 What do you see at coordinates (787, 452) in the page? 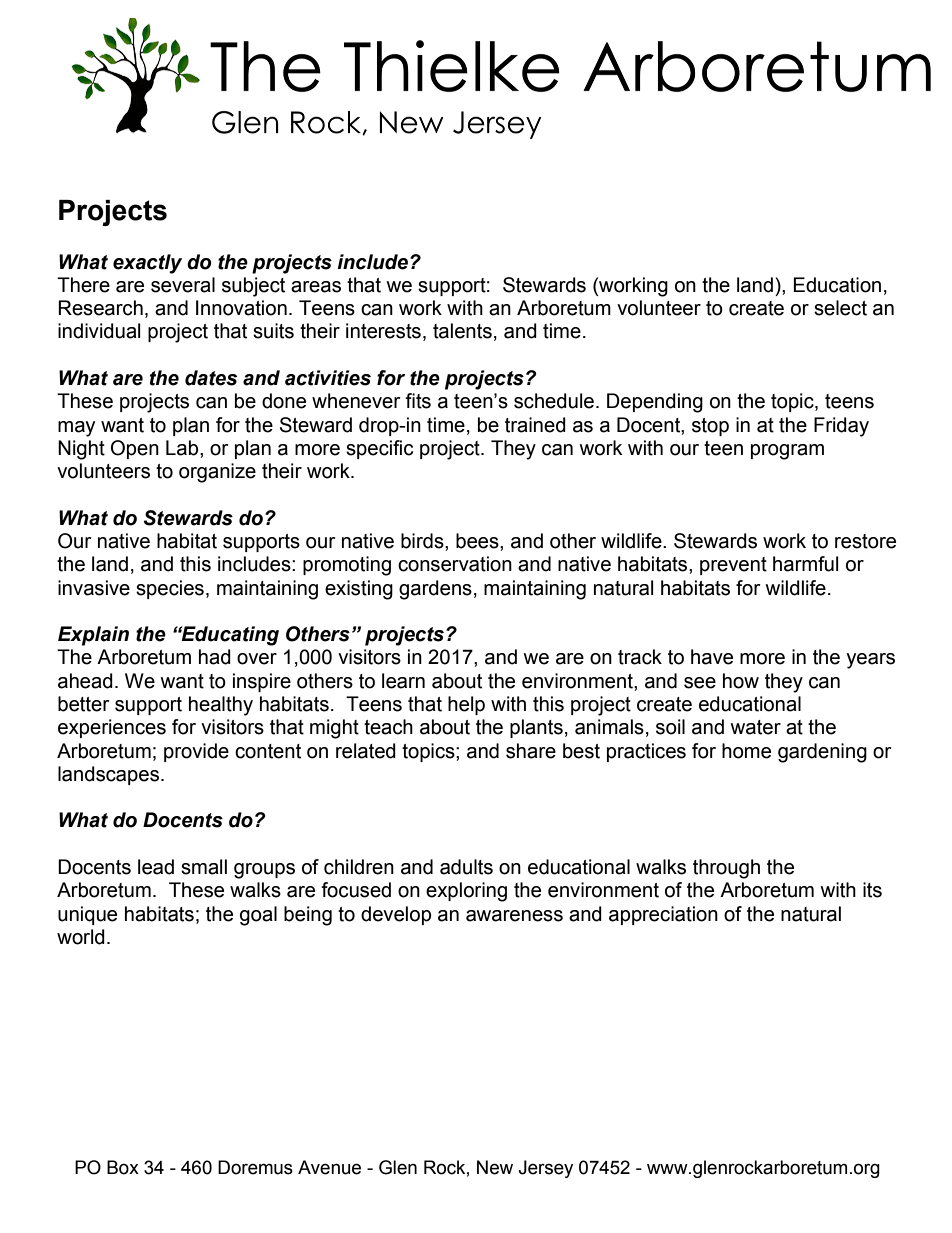
I see `program` at bounding box center [787, 452].
